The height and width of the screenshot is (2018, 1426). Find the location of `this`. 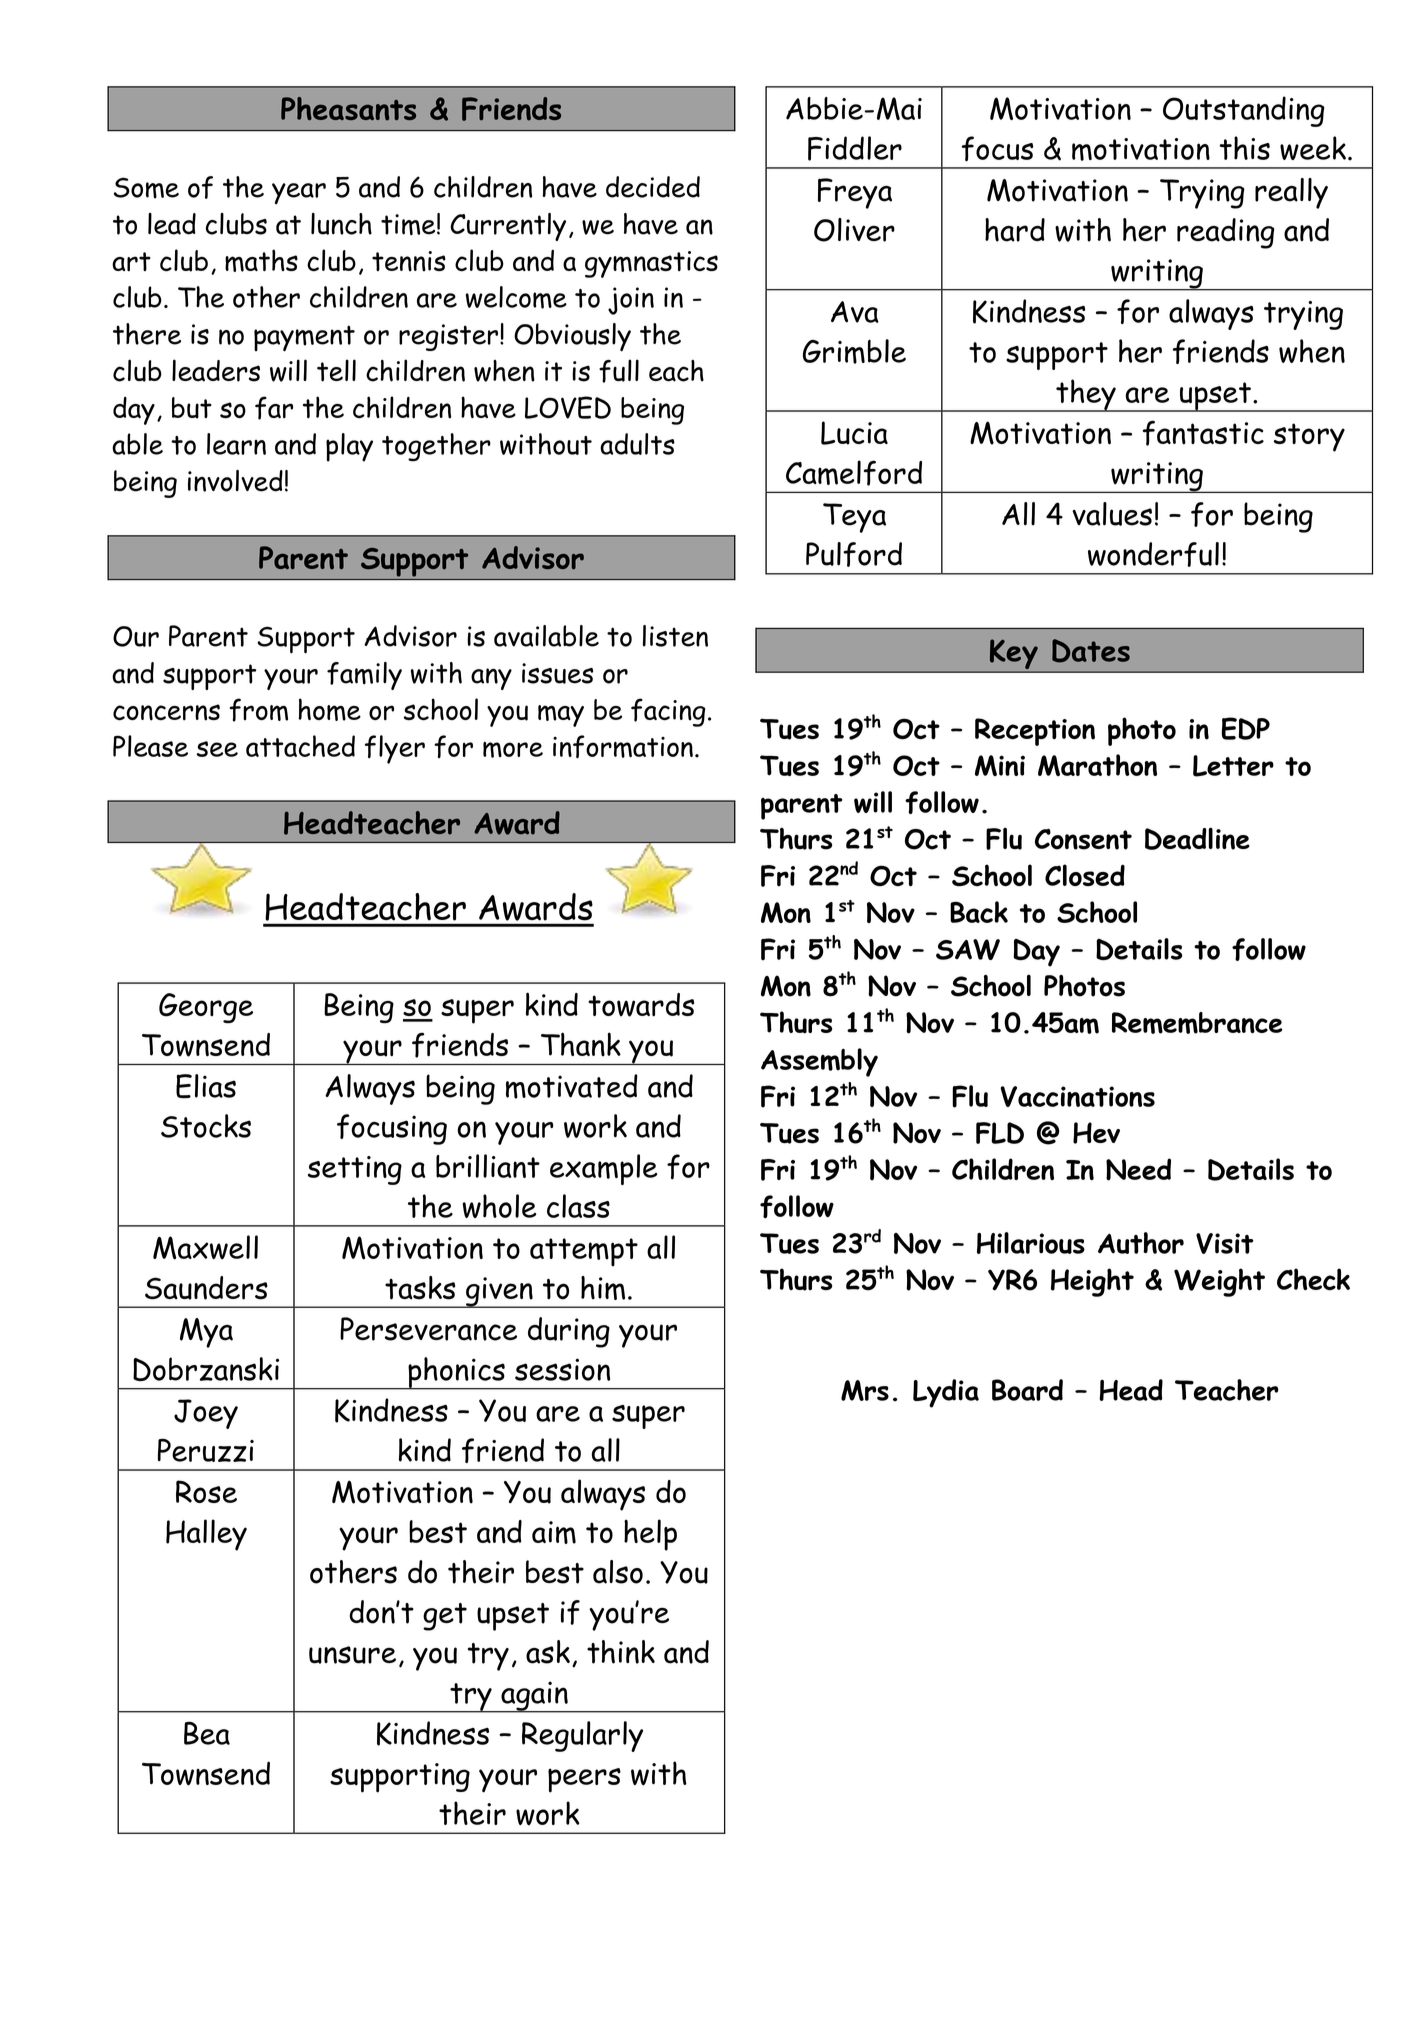

this is located at coordinates (1244, 148).
